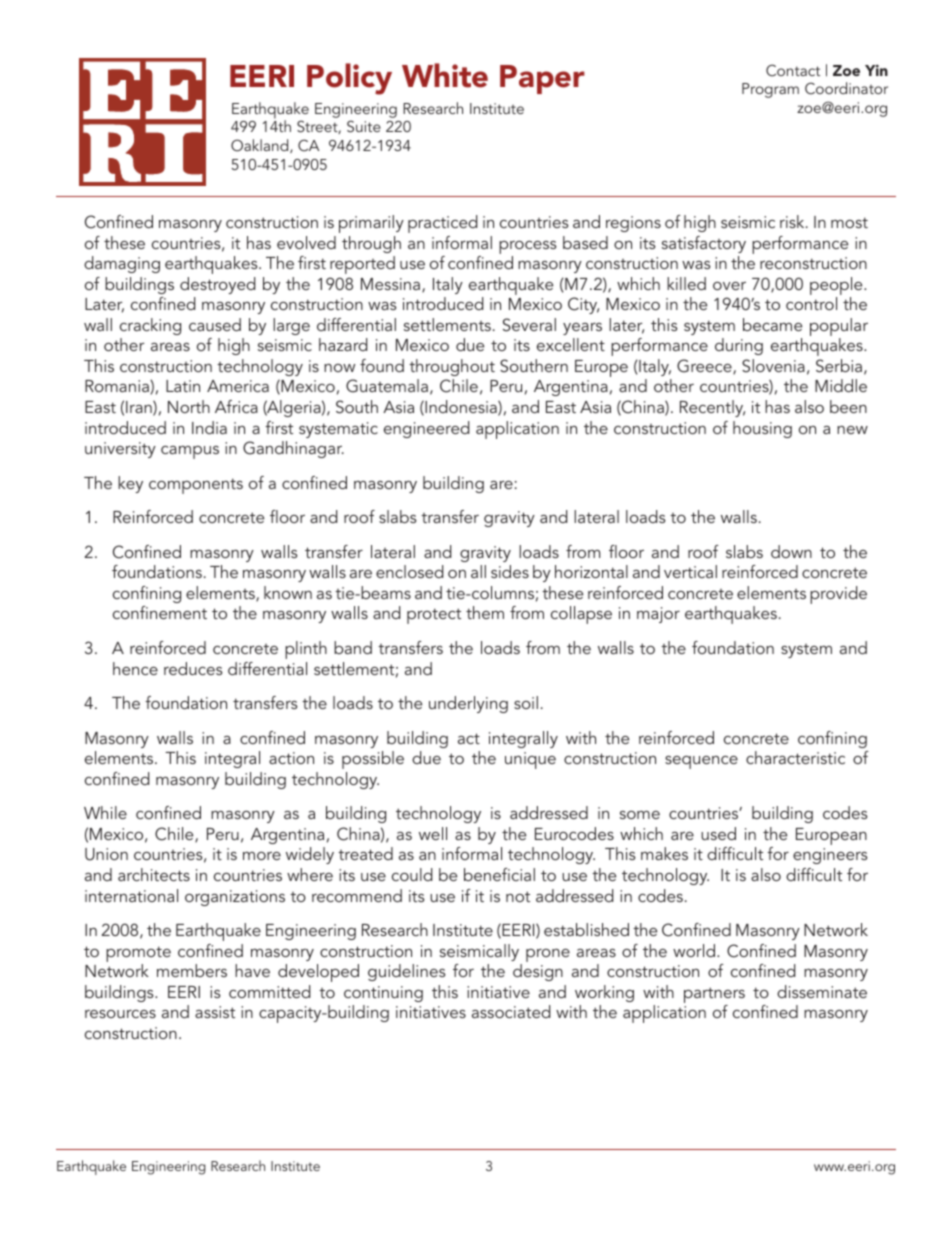 This screenshot has height=1233, width=952. Describe the element at coordinates (511, 1011) in the screenshot. I see `associated` at that location.
